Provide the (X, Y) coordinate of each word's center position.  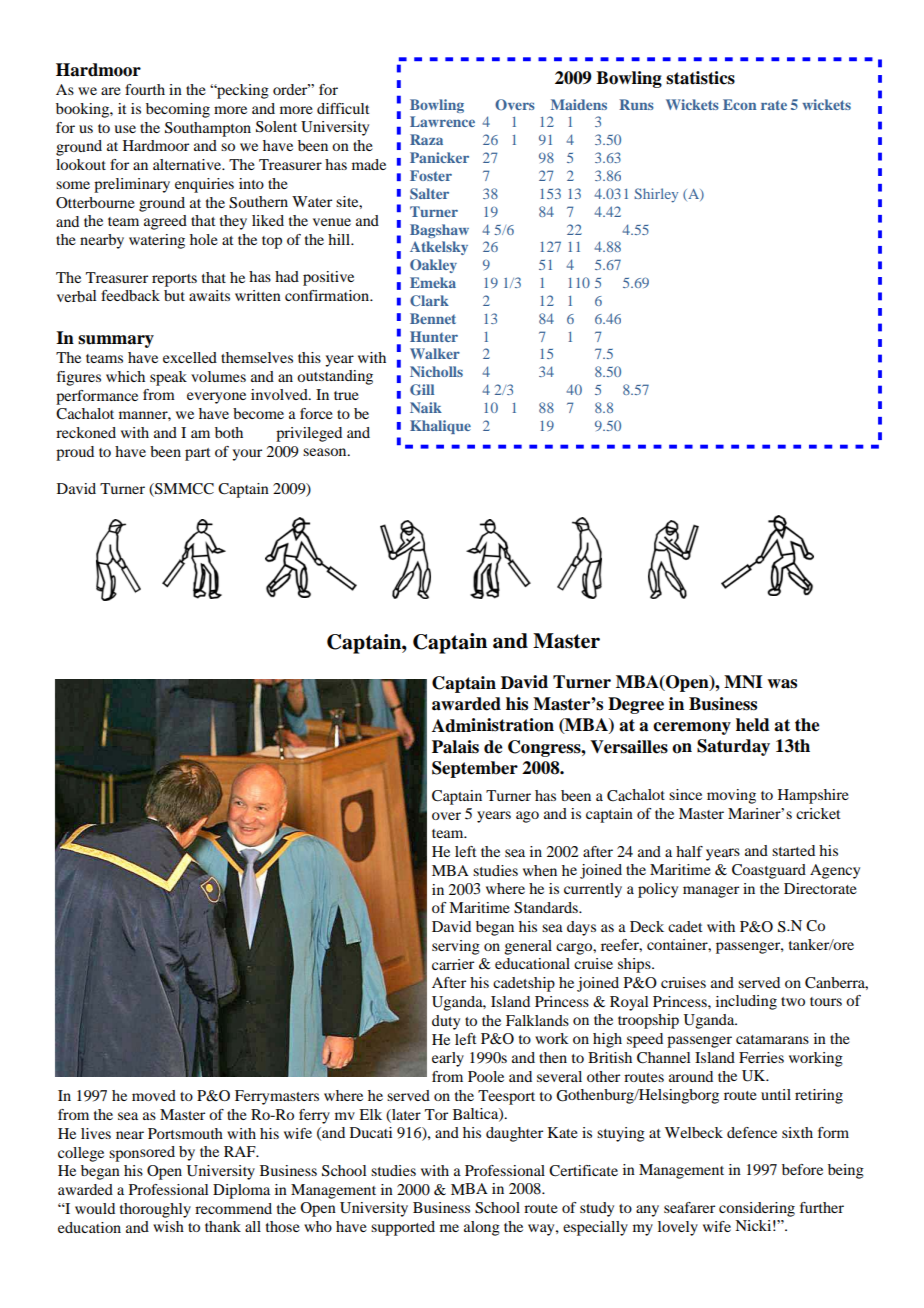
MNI (743, 682)
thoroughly (155, 1210)
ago (527, 817)
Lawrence (442, 121)
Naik (426, 407)
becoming (178, 110)
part (198, 454)
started (793, 850)
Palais (455, 747)
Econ (740, 104)
